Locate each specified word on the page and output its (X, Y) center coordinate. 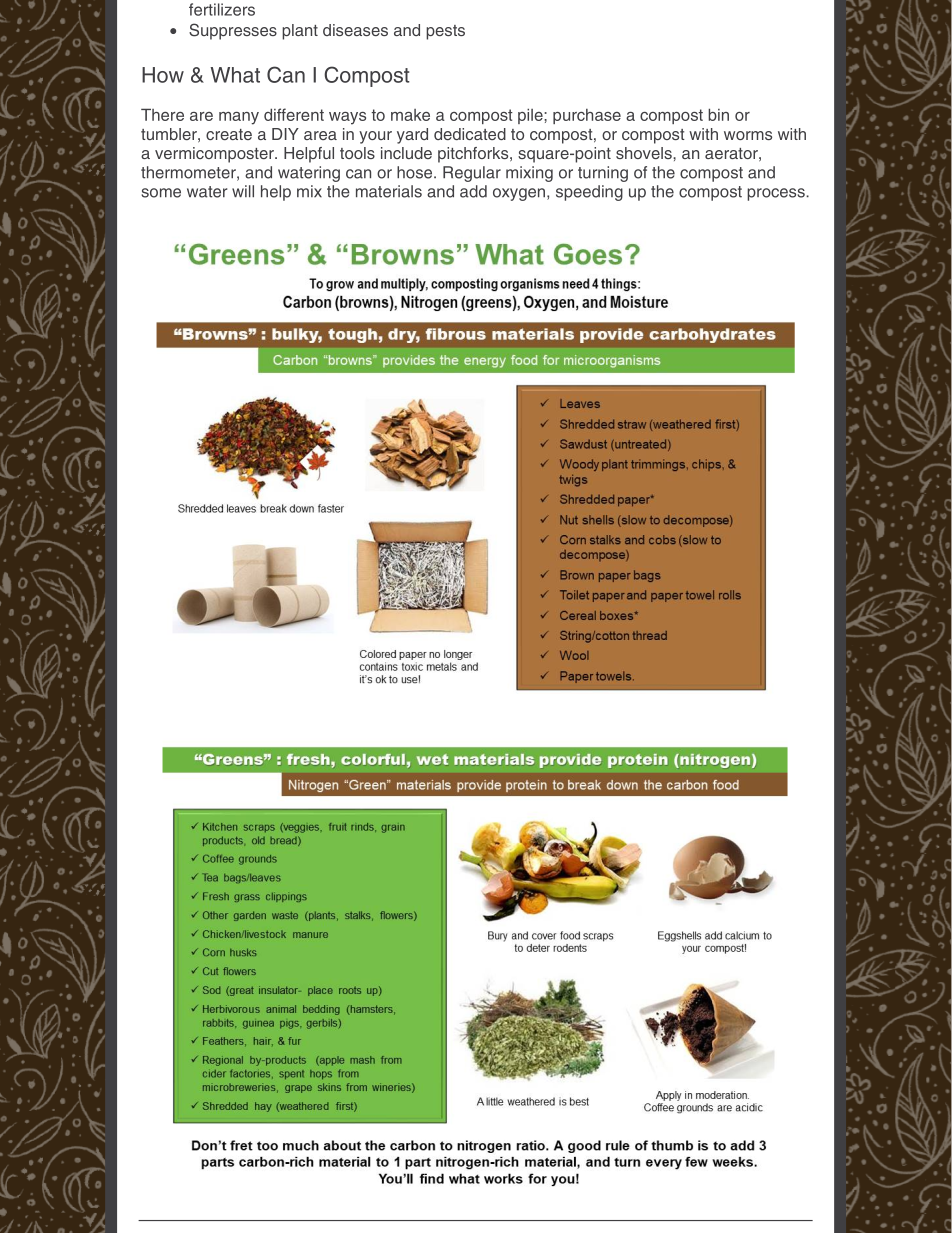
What (235, 75)
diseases (355, 30)
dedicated (470, 134)
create (229, 134)
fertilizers (222, 9)
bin (718, 114)
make (410, 115)
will (243, 191)
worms (748, 135)
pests (445, 32)
